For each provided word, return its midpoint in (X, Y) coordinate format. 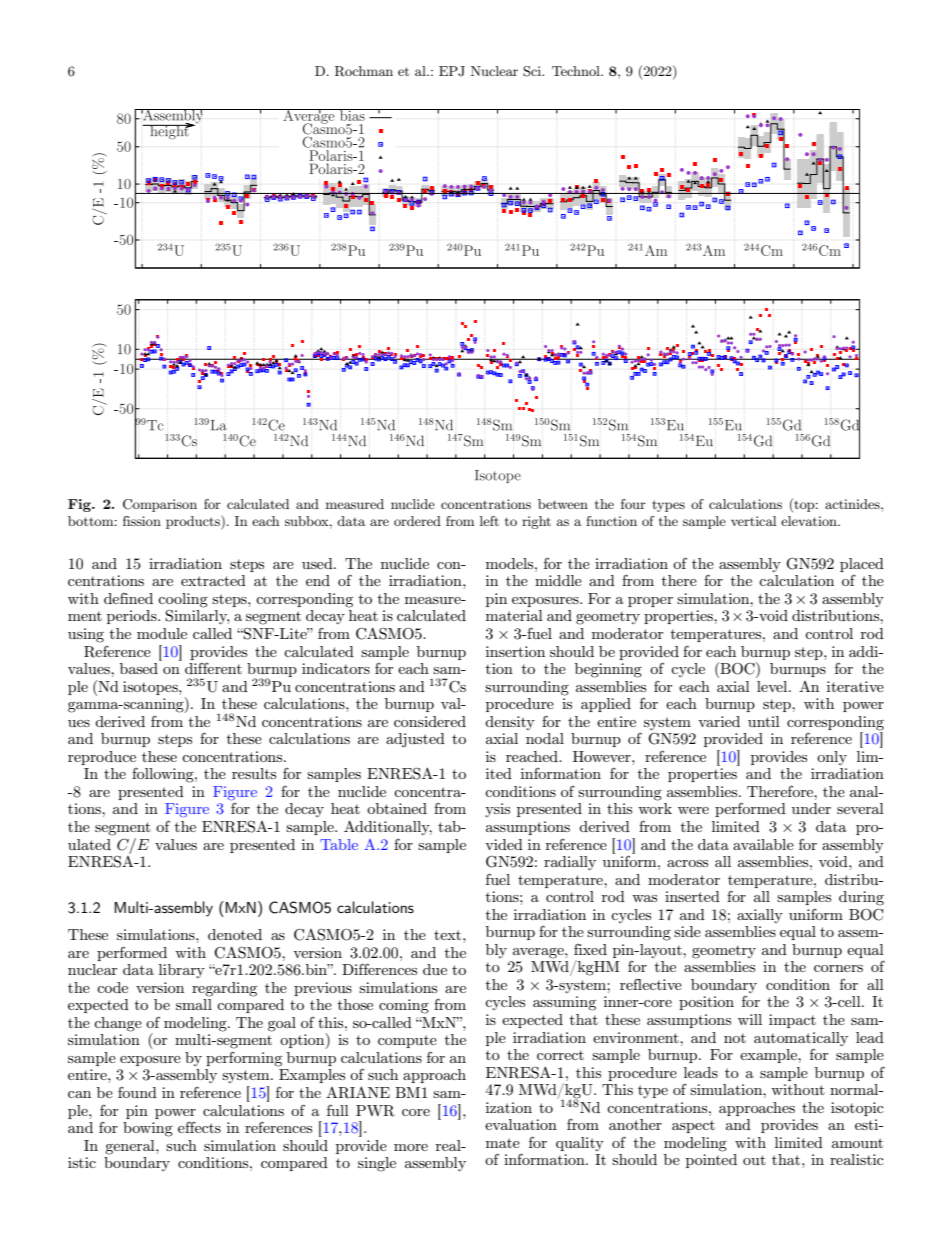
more (411, 1147)
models (511, 563)
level (773, 686)
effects (199, 1127)
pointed (711, 1161)
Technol (577, 71)
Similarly (197, 617)
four (633, 504)
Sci (533, 71)
